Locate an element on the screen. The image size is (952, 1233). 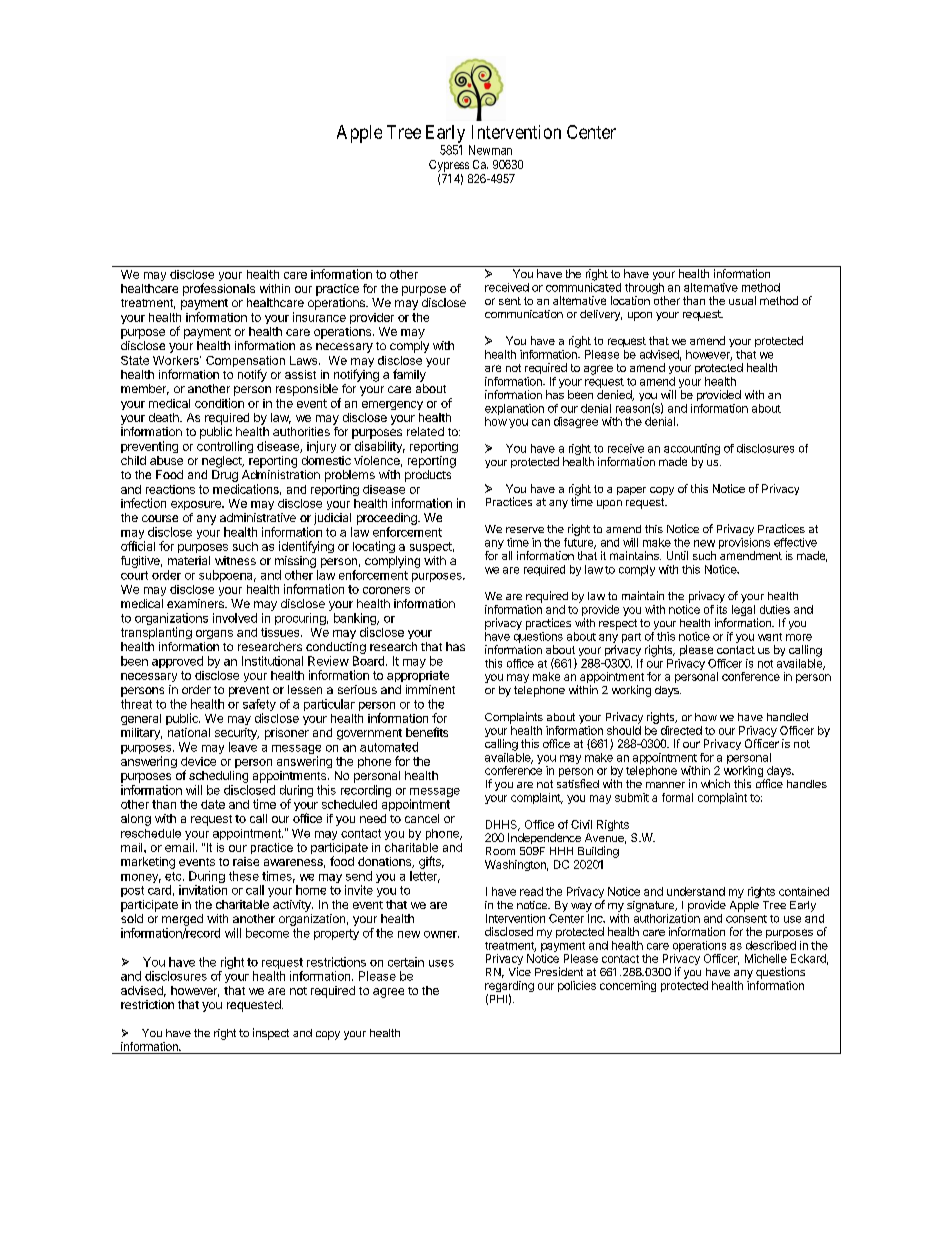
accounting is located at coordinates (692, 451).
